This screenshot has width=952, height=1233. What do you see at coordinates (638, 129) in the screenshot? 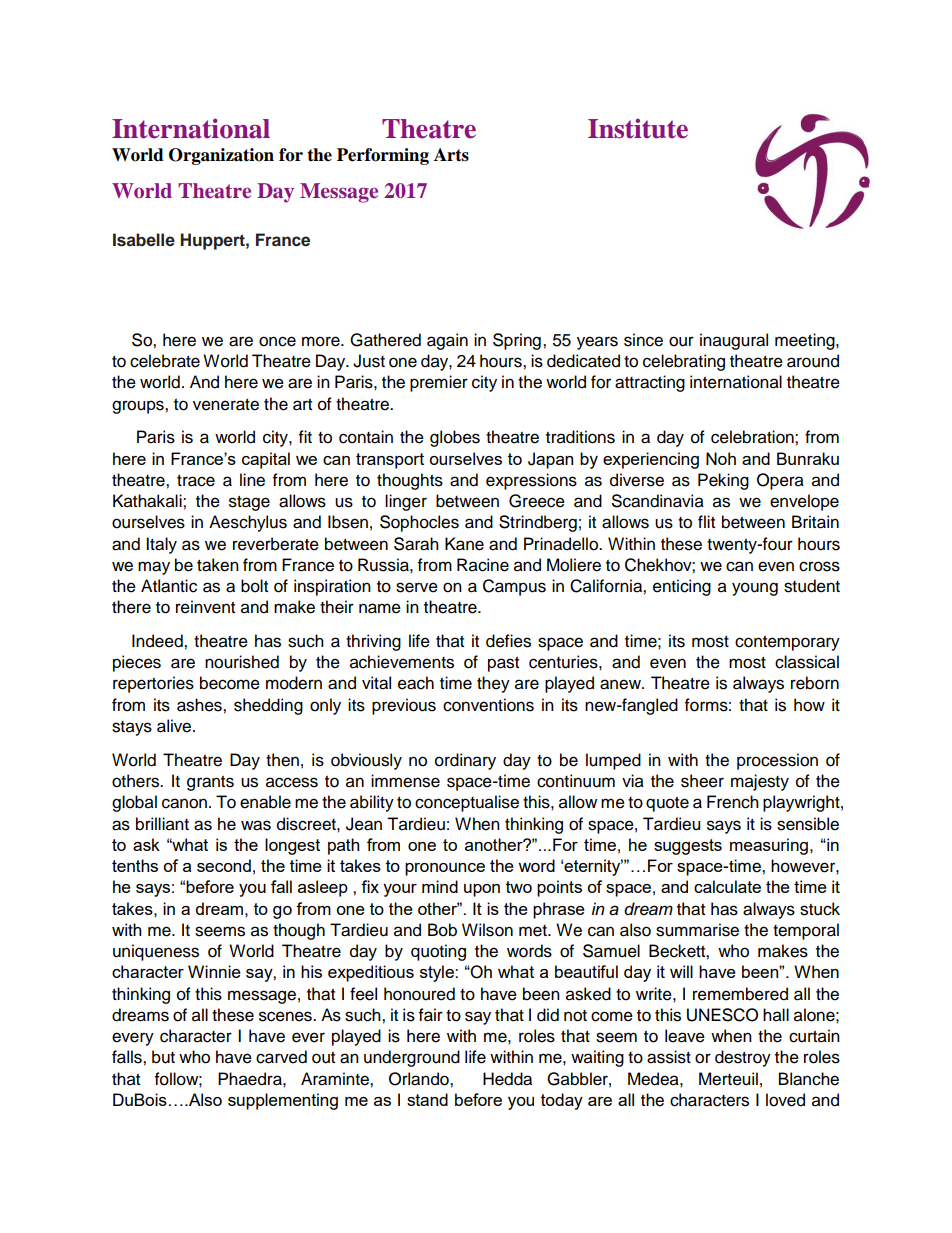
I see `Institute` at bounding box center [638, 129].
